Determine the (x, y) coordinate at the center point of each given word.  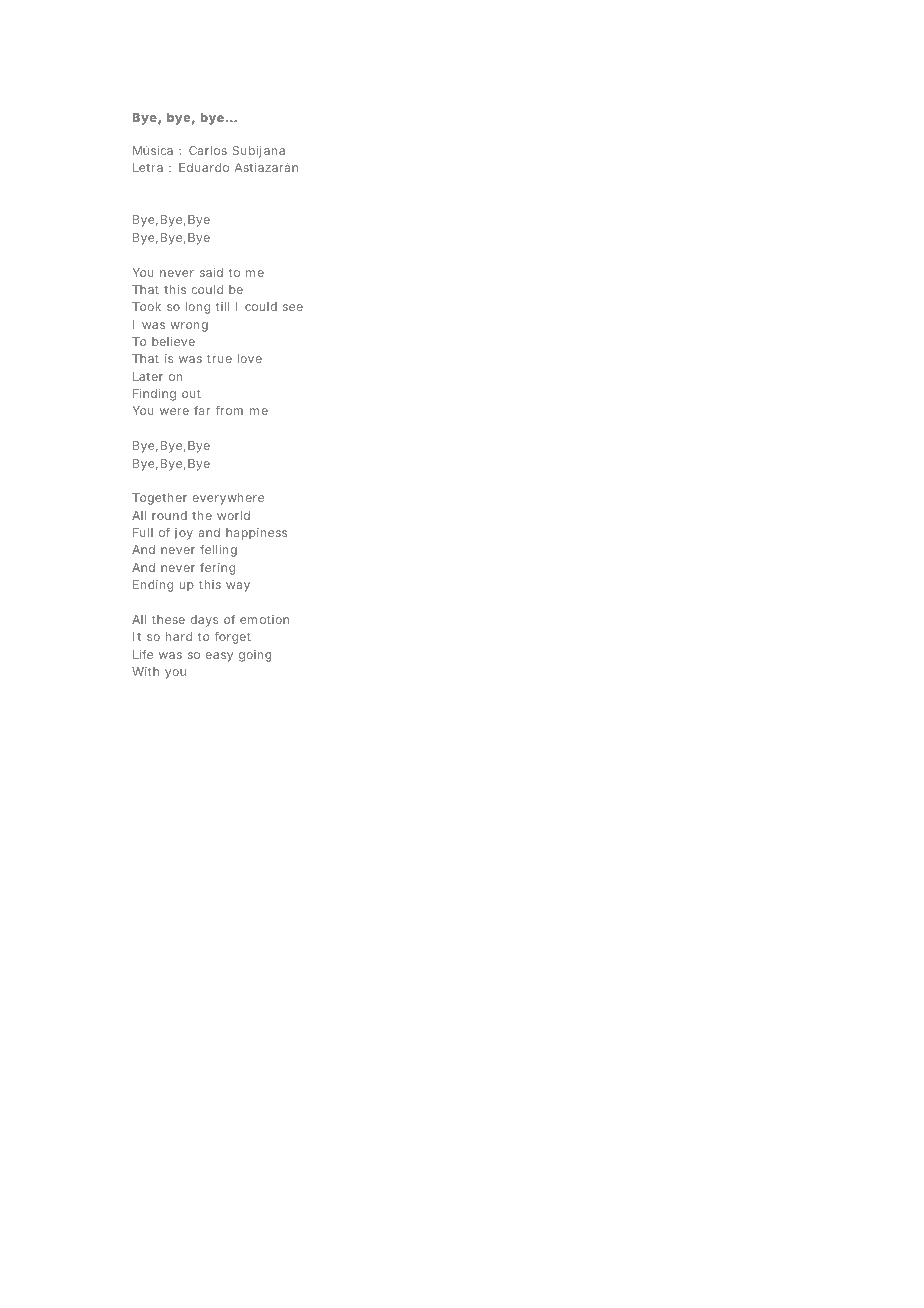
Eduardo (204, 167)
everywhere (228, 499)
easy (219, 657)
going (255, 656)
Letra (148, 167)
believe (173, 341)
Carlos (208, 150)
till (222, 306)
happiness (256, 534)
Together (159, 499)
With (145, 671)
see (293, 307)
